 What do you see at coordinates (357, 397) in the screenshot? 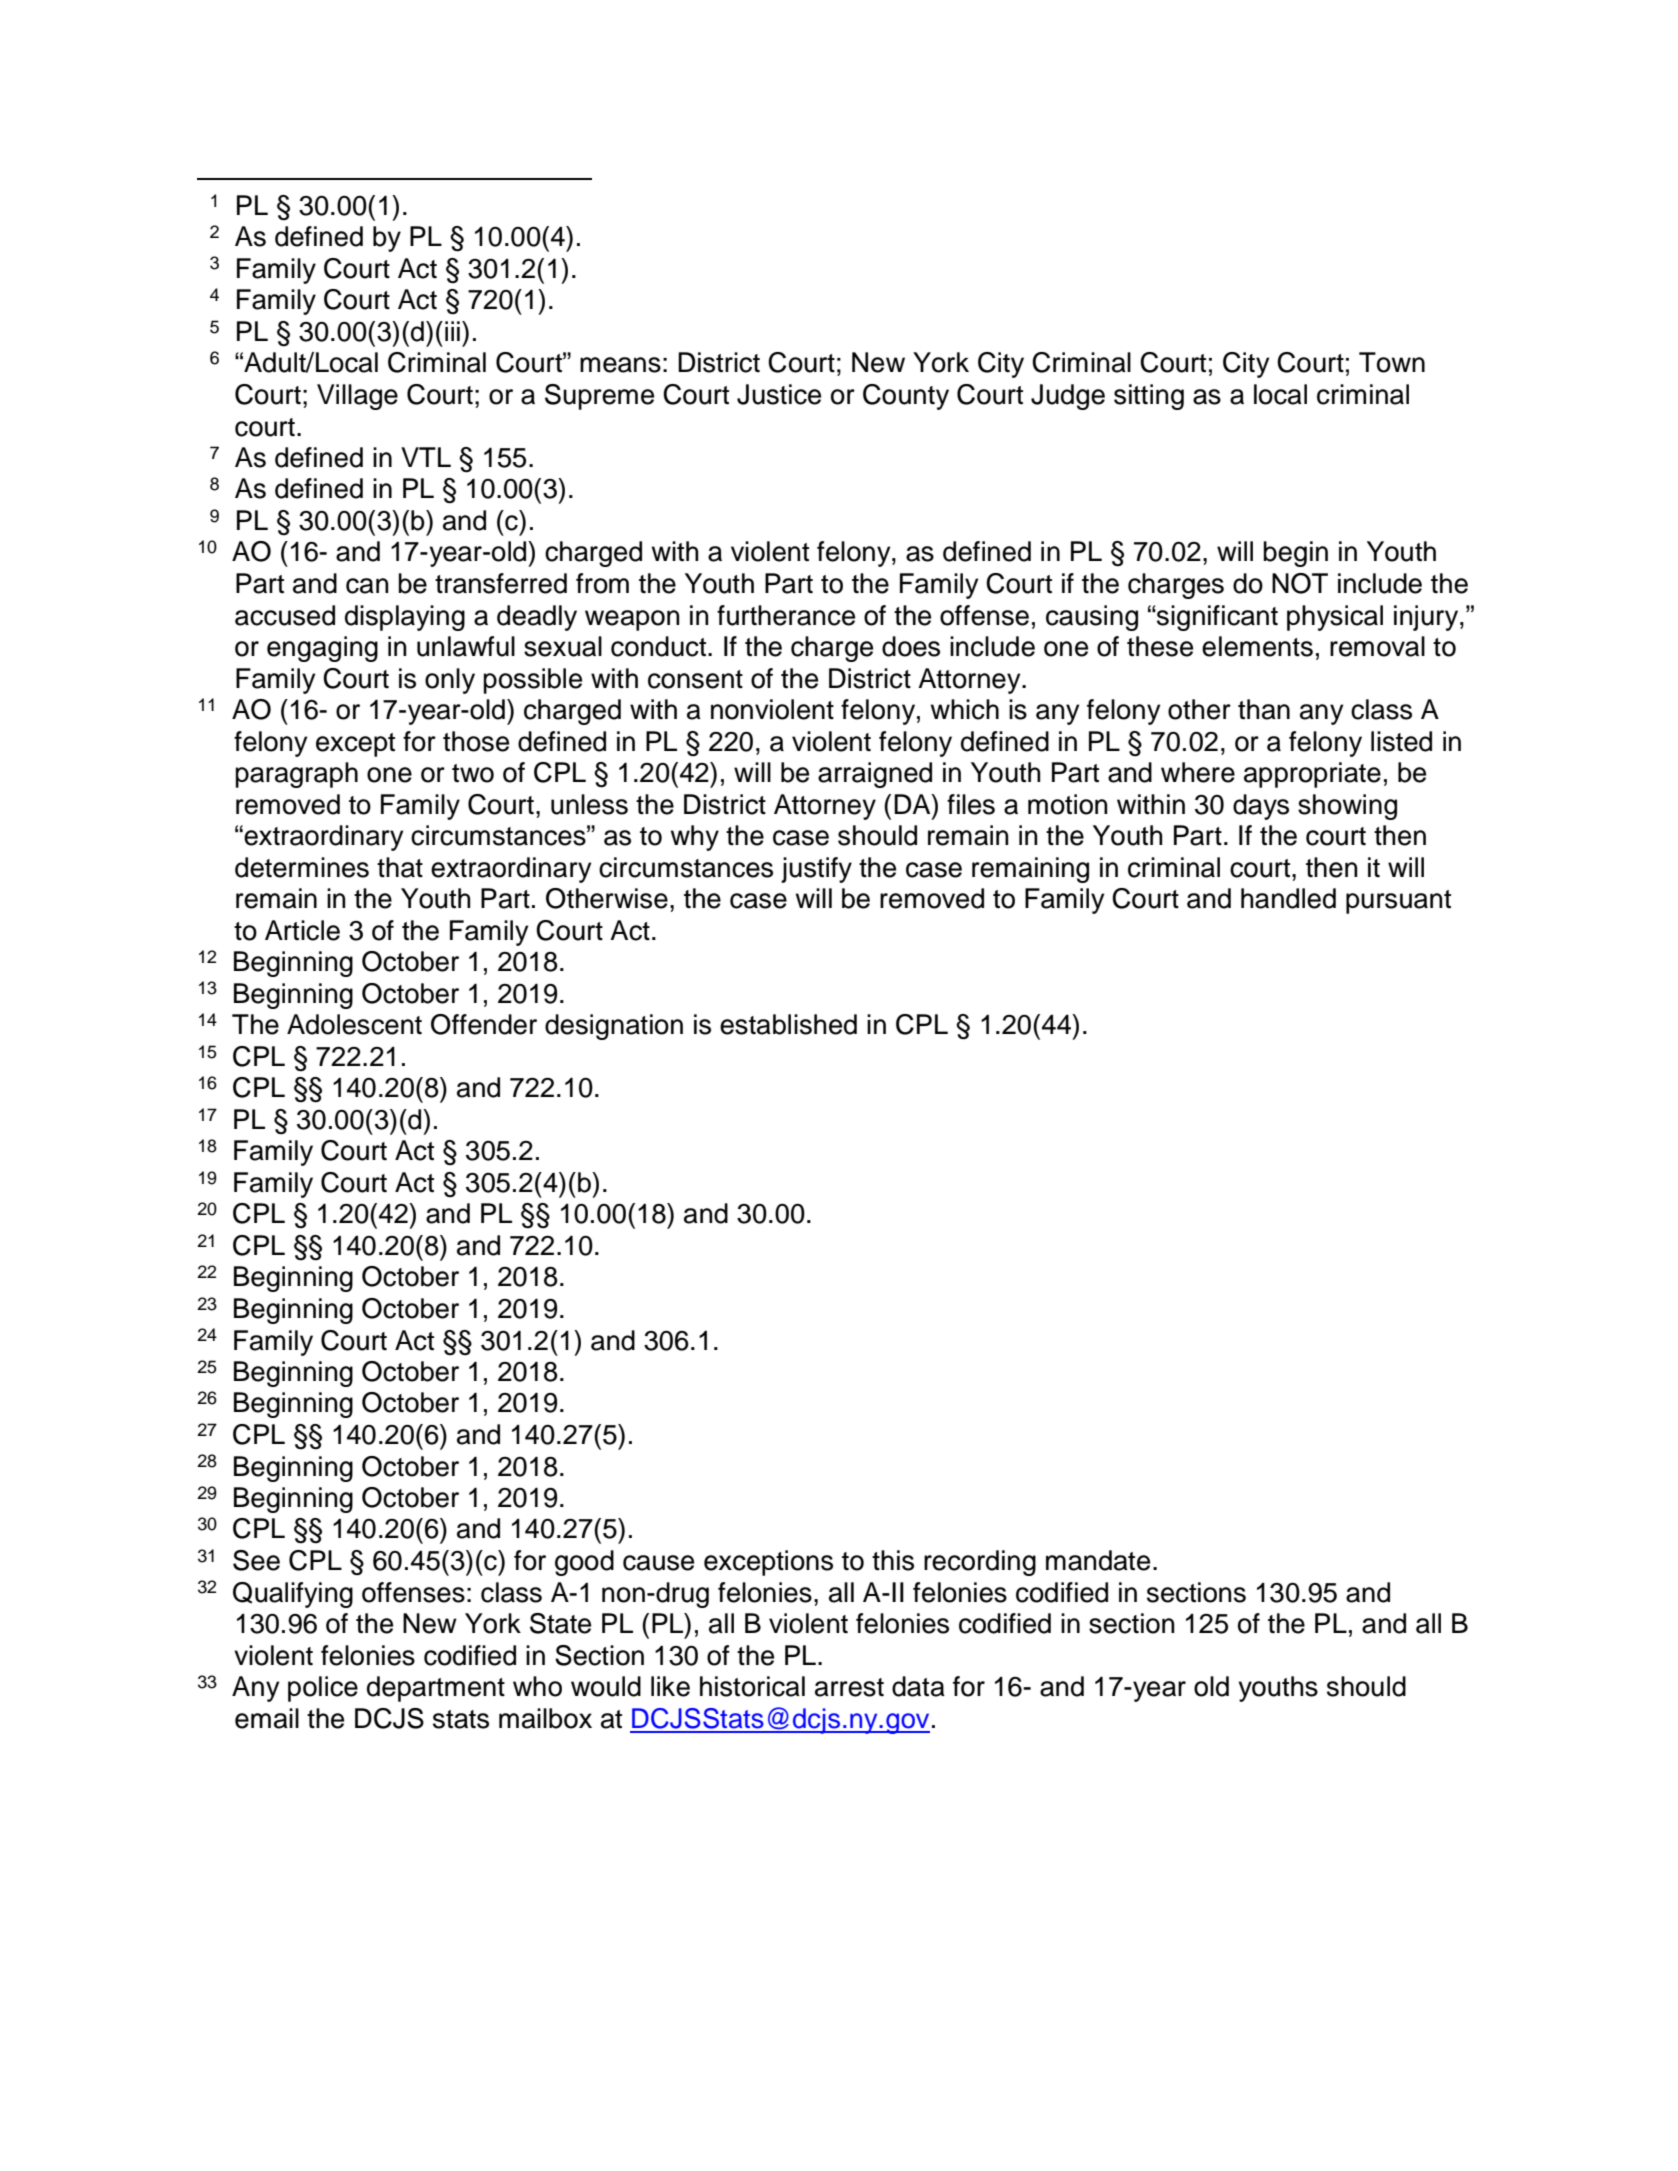
I see `Village` at bounding box center [357, 397].
